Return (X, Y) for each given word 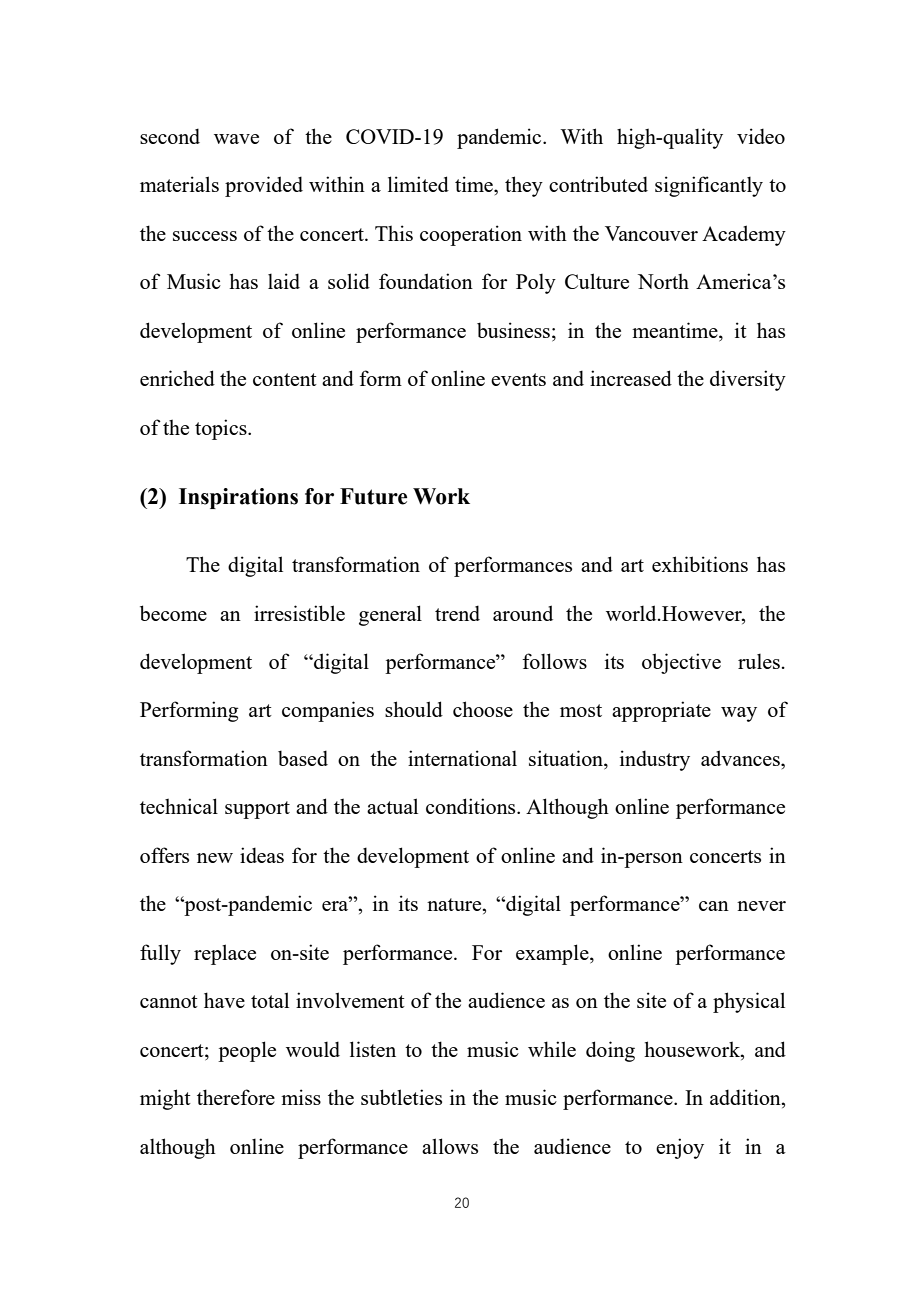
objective (681, 663)
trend (457, 613)
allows (450, 1146)
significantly (709, 186)
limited (418, 184)
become (173, 613)
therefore (236, 1097)
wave (236, 139)
